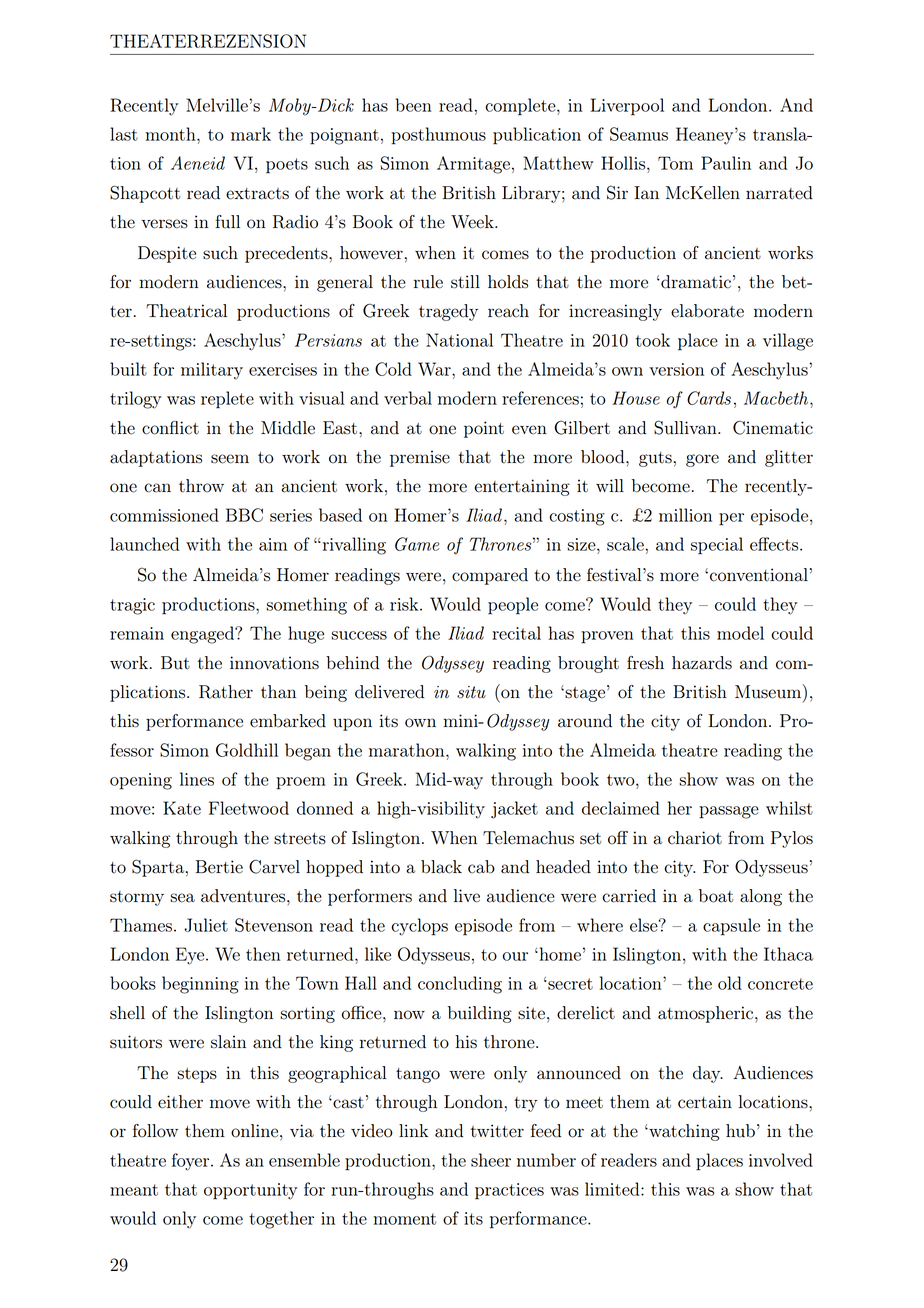 The image size is (924, 1308). I want to click on capsule, so click(731, 927).
